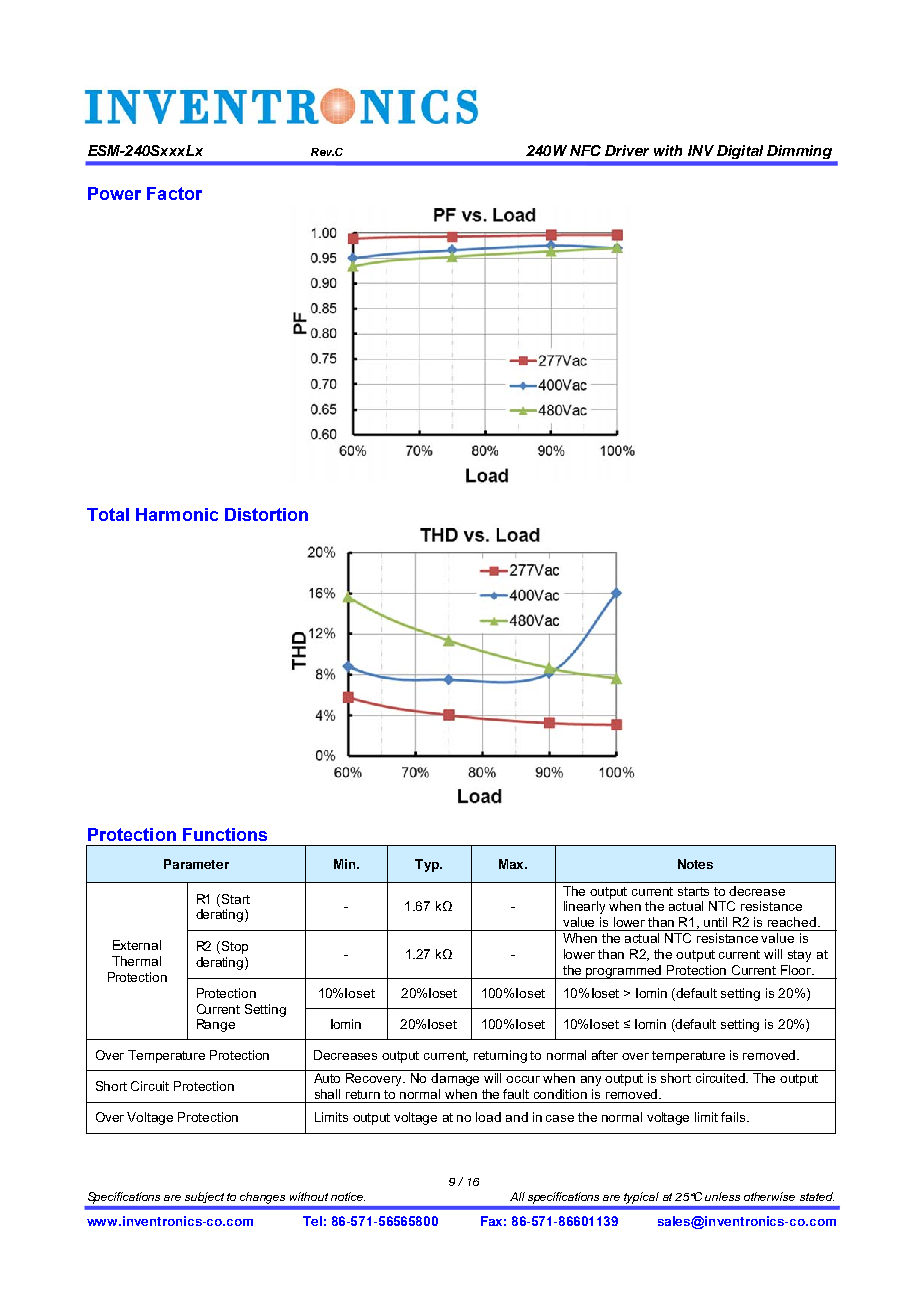 The image size is (924, 1308). What do you see at coordinates (585, 150) in the screenshot?
I see `NFC` at bounding box center [585, 150].
